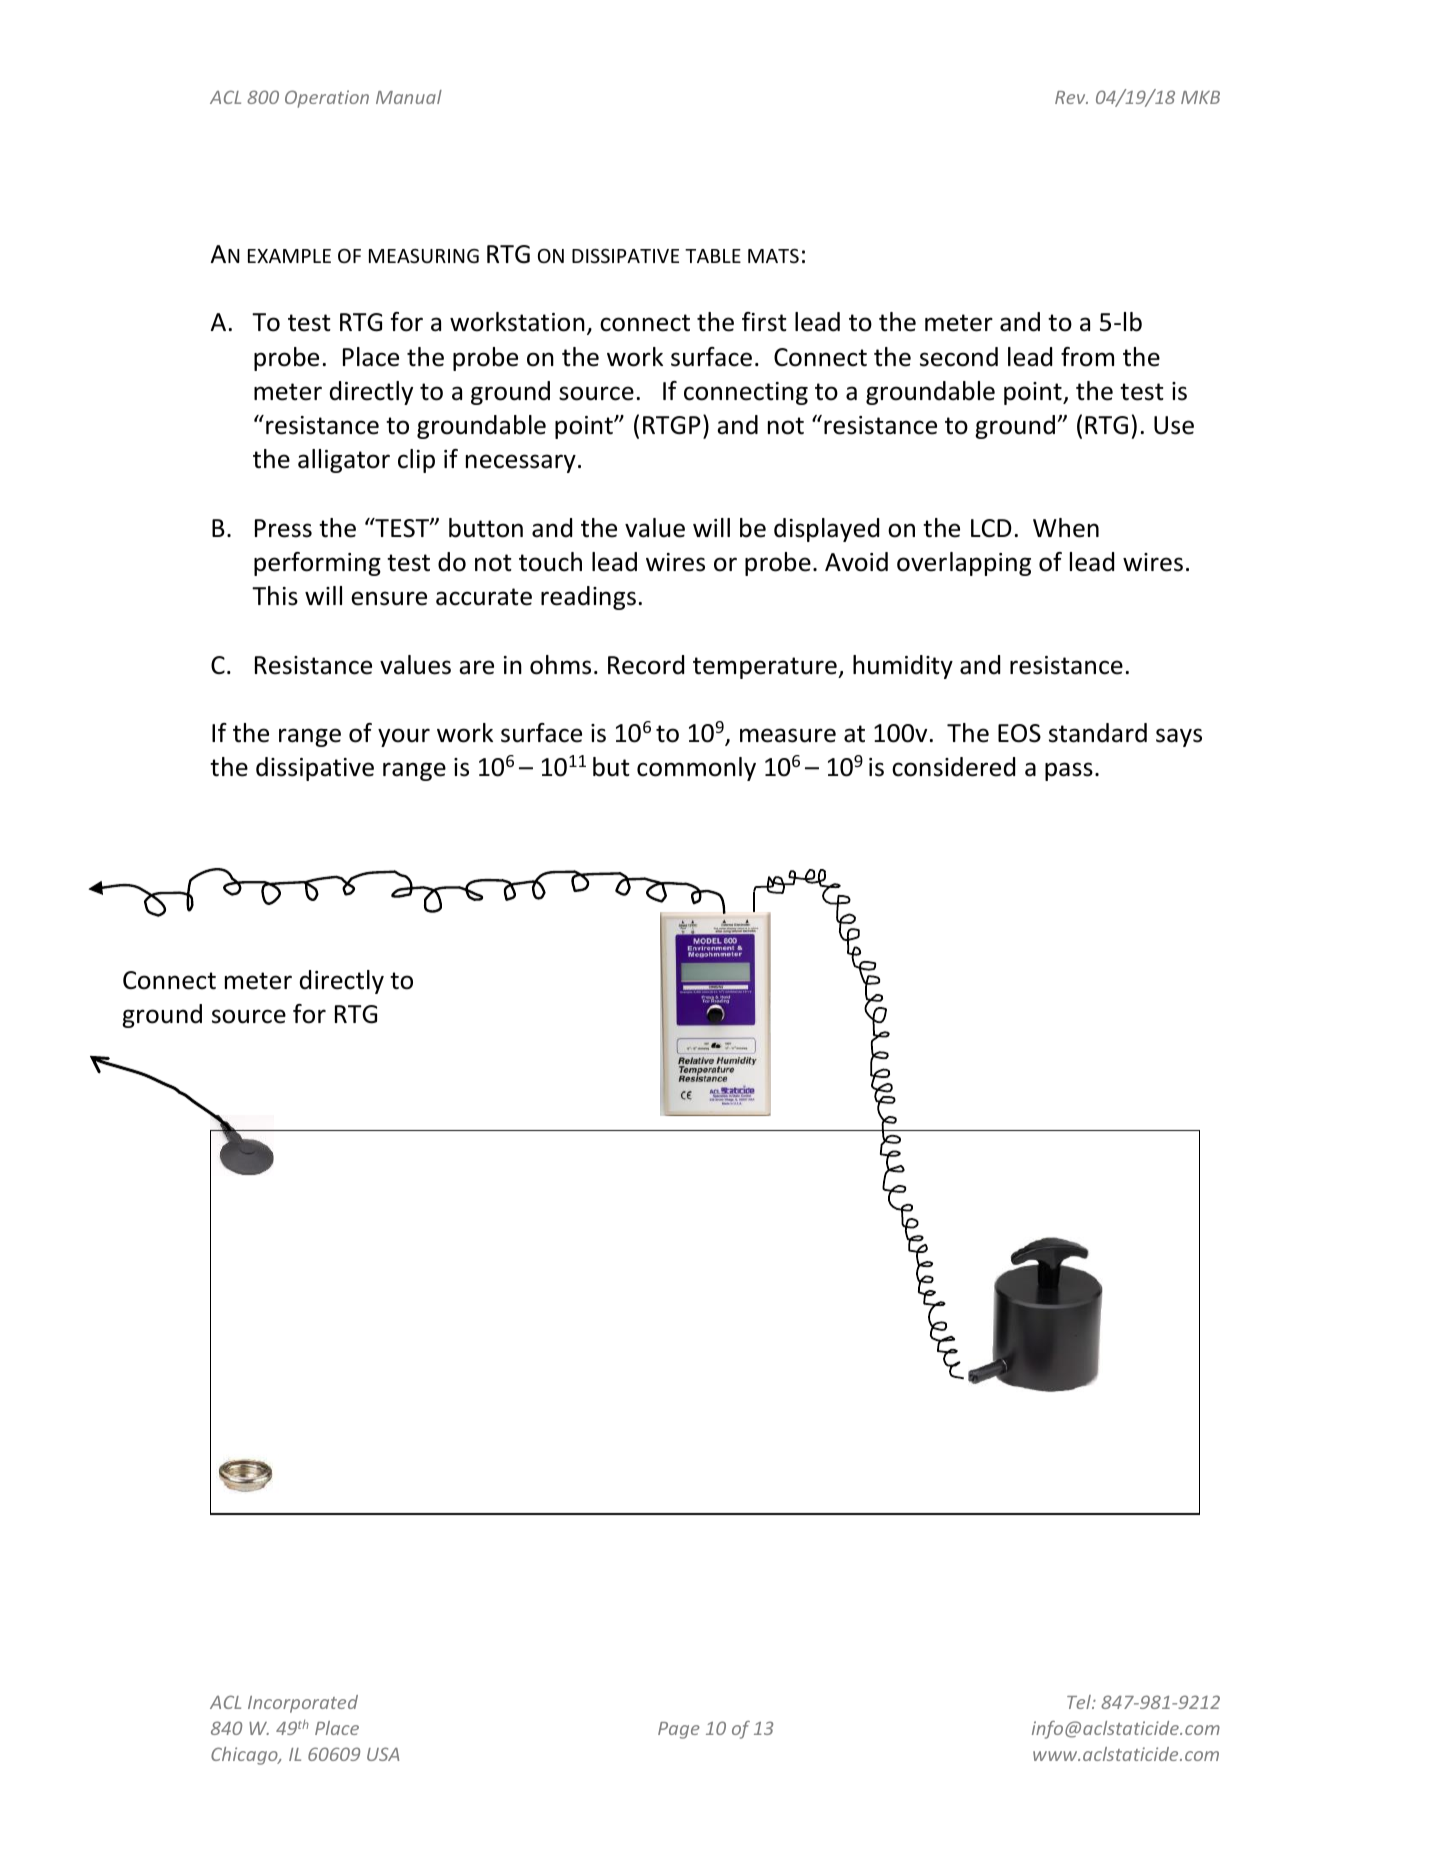  Describe the element at coordinates (383, 1754) in the screenshot. I see `USA` at that location.
